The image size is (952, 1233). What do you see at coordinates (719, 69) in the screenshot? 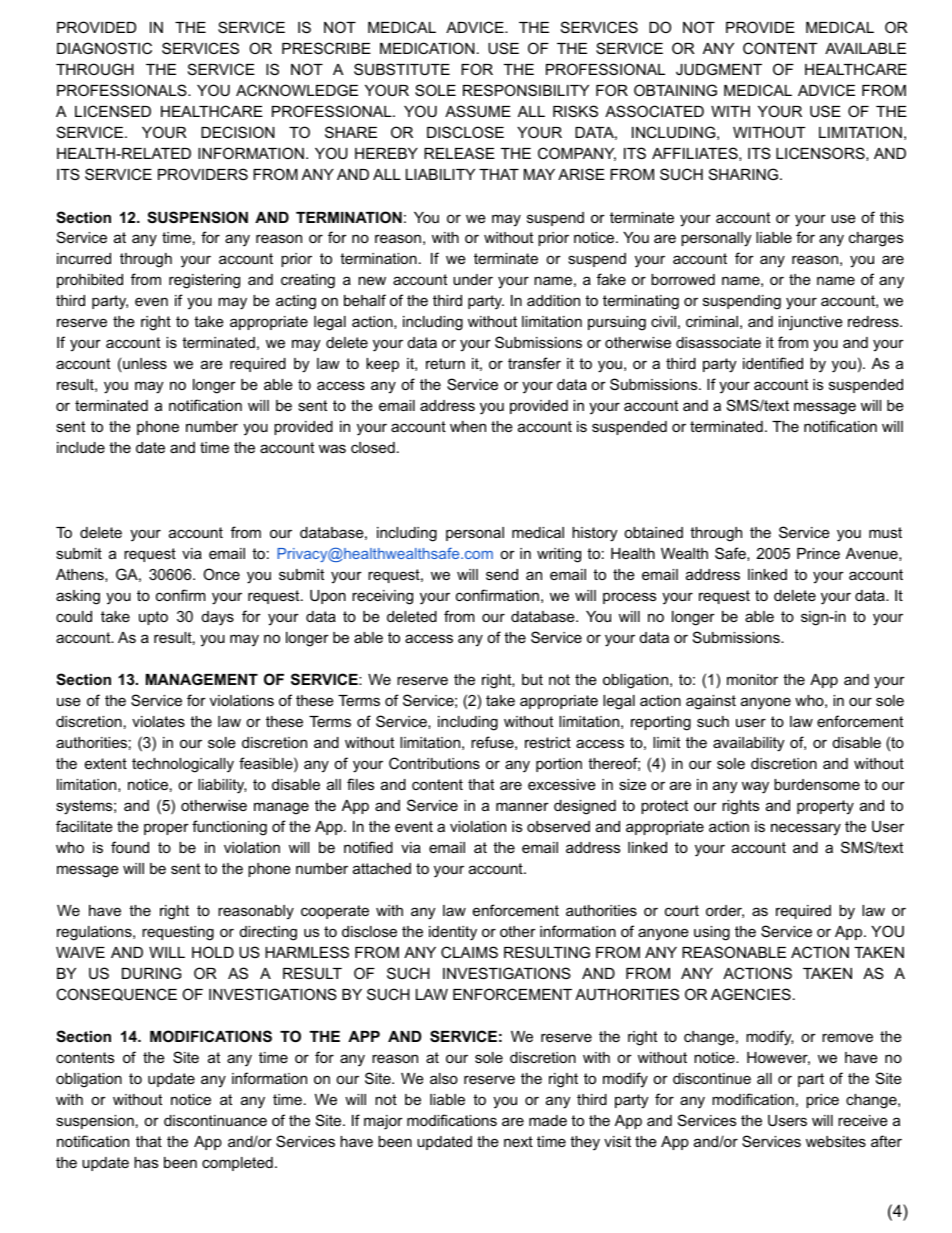
I see `JUDGMENT` at bounding box center [719, 69].
